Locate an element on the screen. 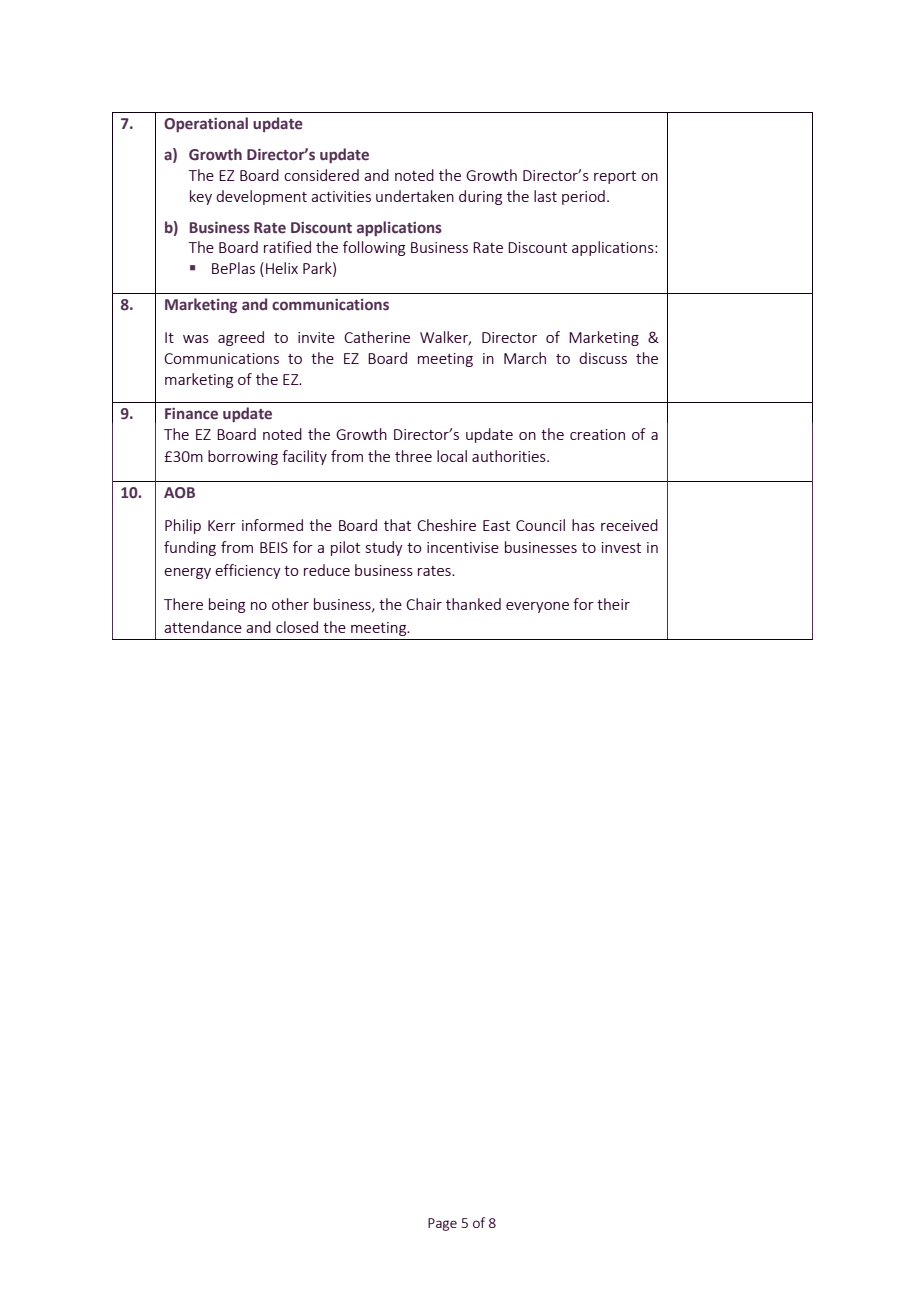 This screenshot has height=1308, width=924. has is located at coordinates (583, 525).
